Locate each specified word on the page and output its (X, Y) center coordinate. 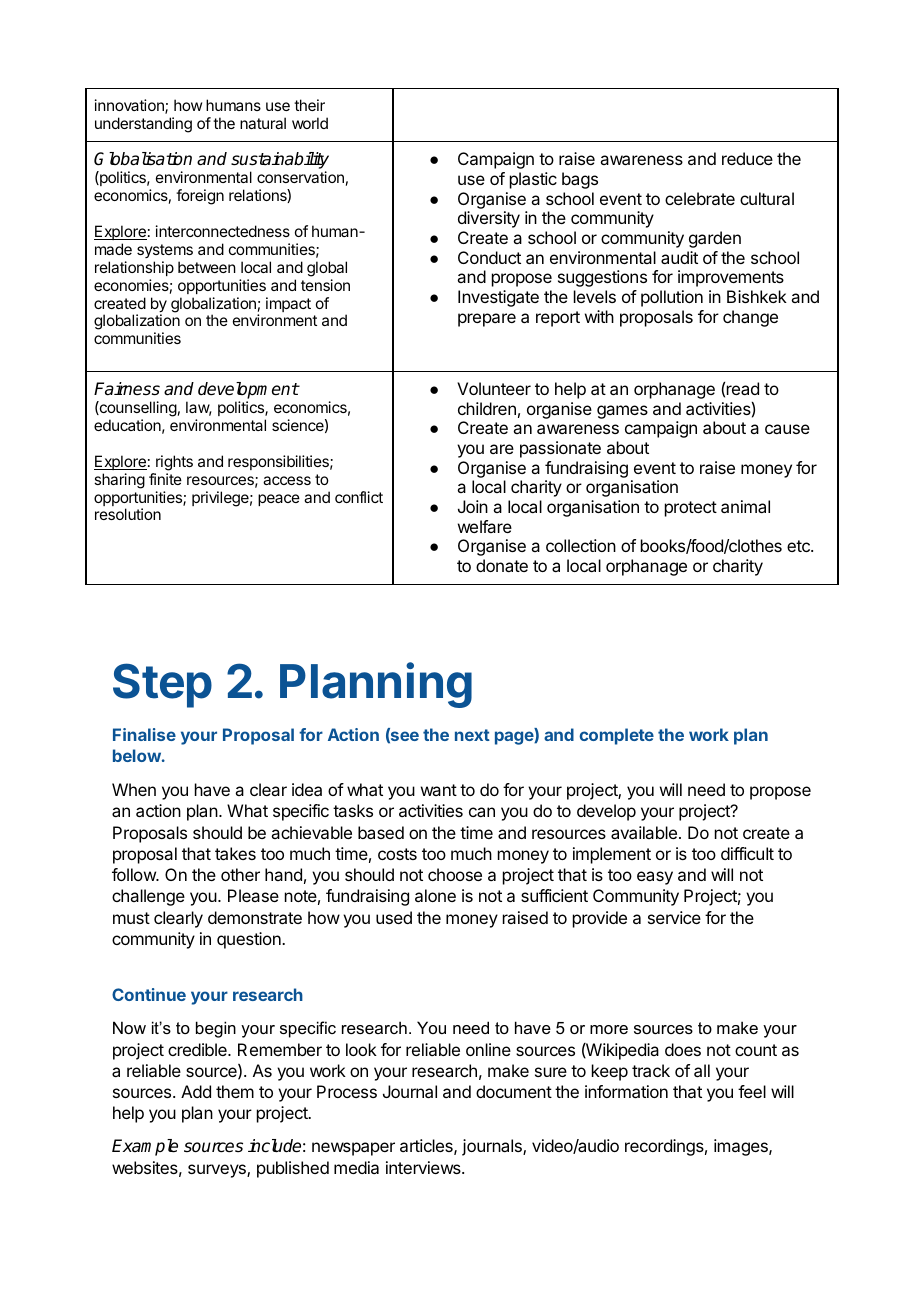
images (742, 1147)
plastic (533, 180)
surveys (218, 1171)
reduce (747, 158)
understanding (143, 125)
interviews (424, 1167)
